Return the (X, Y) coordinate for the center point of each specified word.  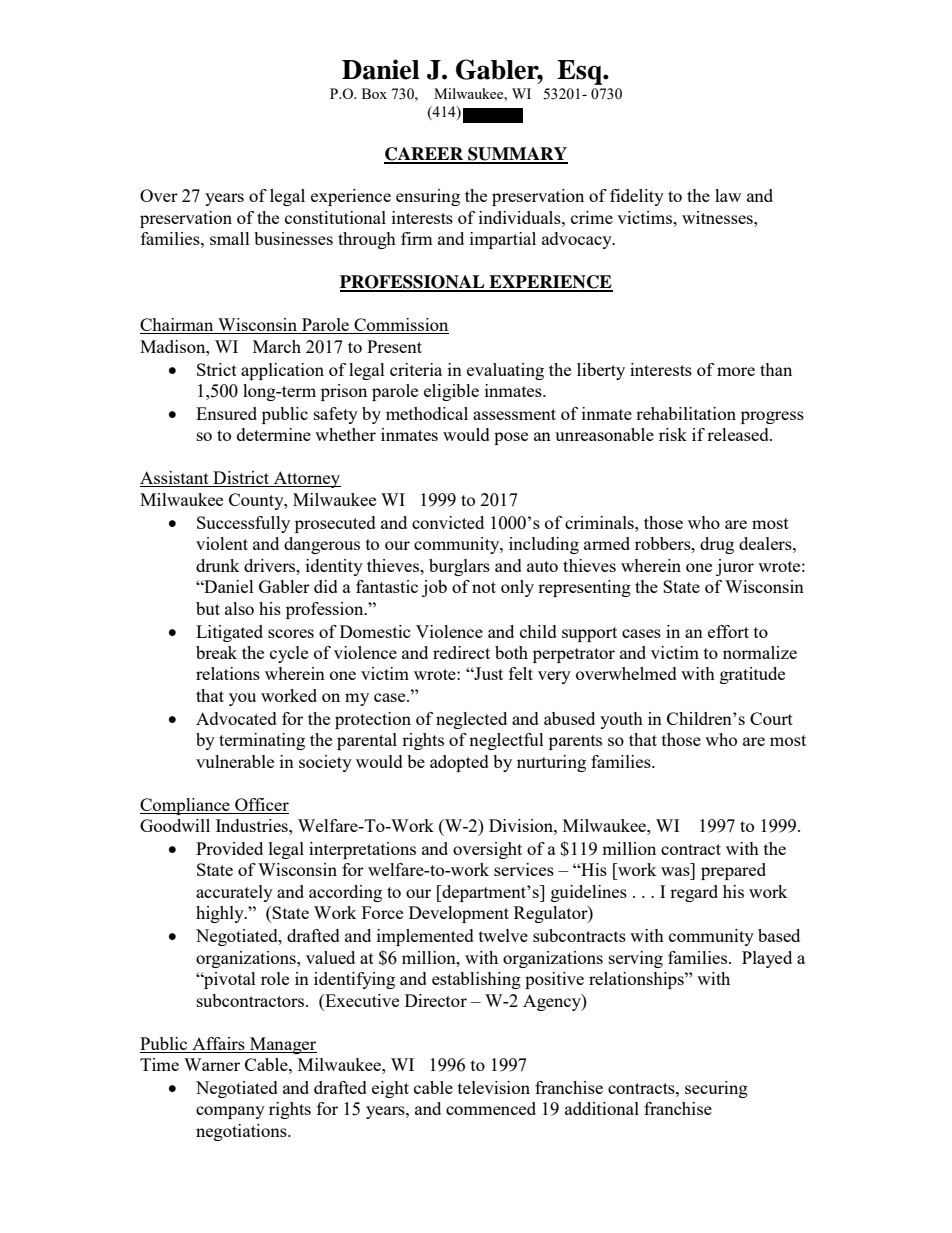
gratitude (752, 675)
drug (717, 545)
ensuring (428, 197)
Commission (400, 326)
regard (694, 893)
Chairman (178, 326)
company (230, 1112)
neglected (471, 720)
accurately (234, 893)
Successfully (243, 524)
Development (459, 914)
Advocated (236, 718)
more (736, 371)
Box (374, 93)
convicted (448, 522)
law (728, 195)
